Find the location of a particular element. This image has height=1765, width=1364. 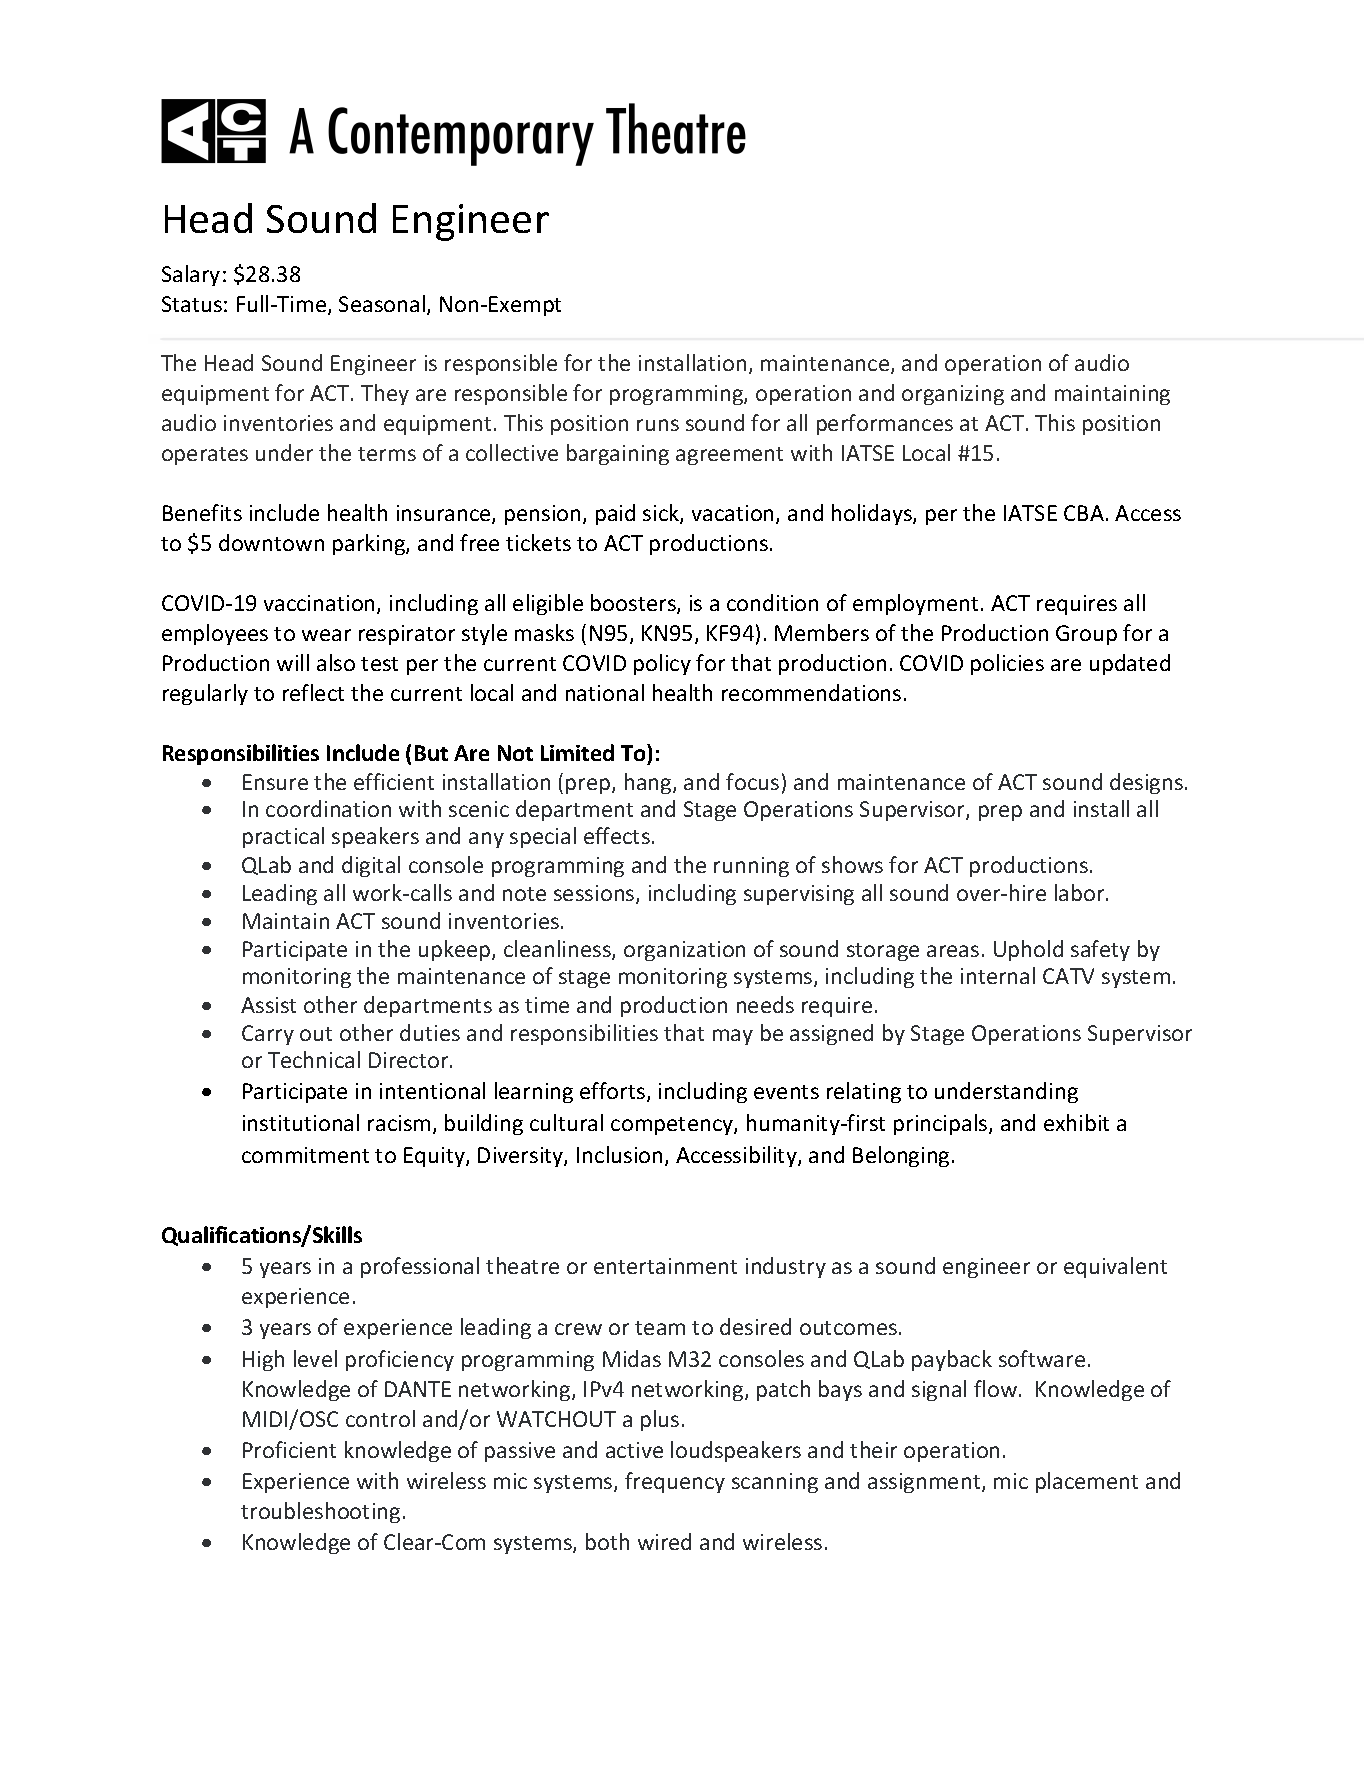

frequency is located at coordinates (675, 1482).
